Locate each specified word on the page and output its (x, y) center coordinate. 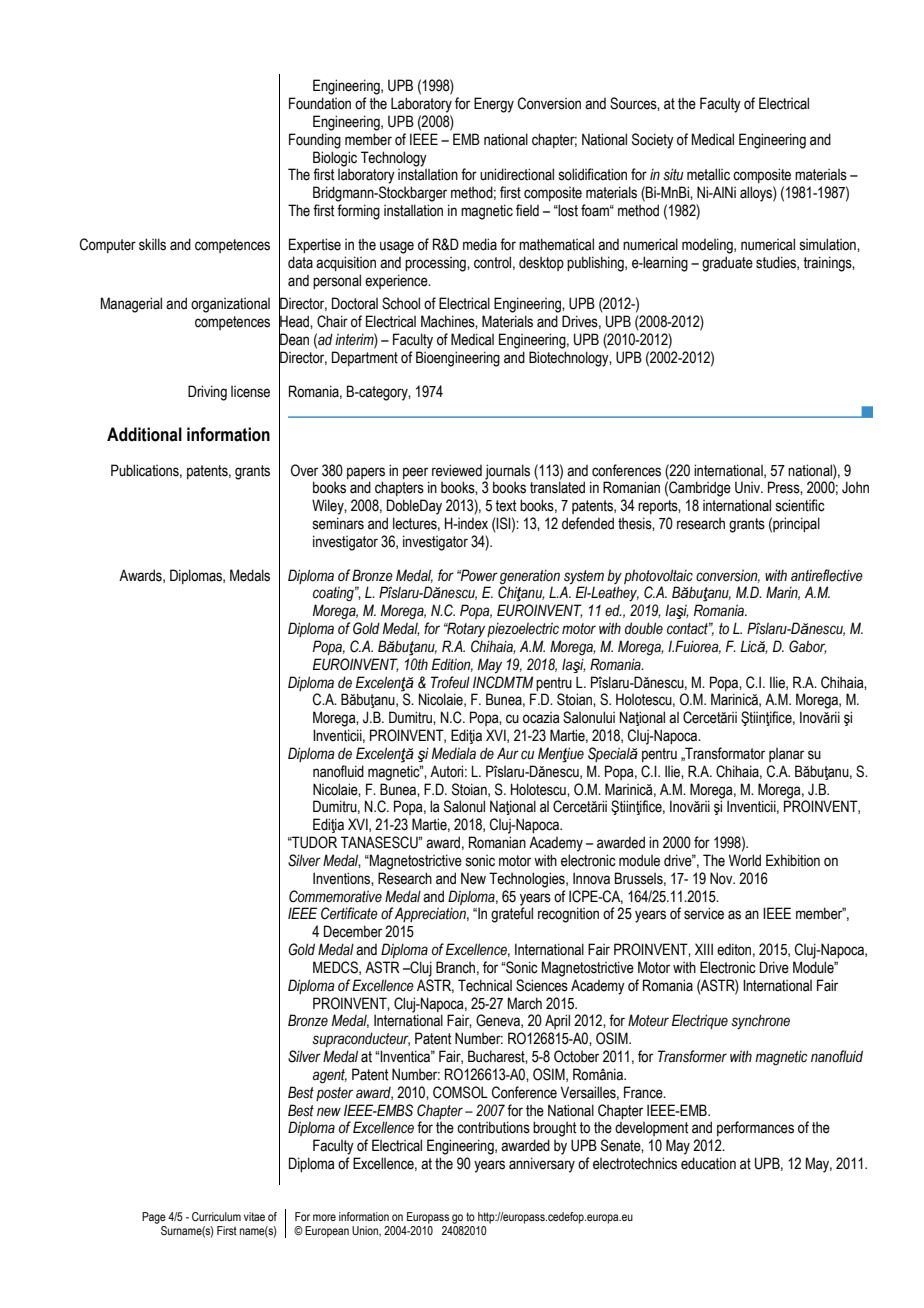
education (708, 1163)
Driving (207, 393)
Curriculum (216, 1216)
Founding (315, 141)
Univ (748, 487)
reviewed (457, 470)
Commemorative (335, 896)
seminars (338, 523)
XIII (704, 949)
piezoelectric (523, 629)
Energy (494, 105)
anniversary (542, 1165)
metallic (708, 174)
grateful (512, 915)
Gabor (808, 647)
